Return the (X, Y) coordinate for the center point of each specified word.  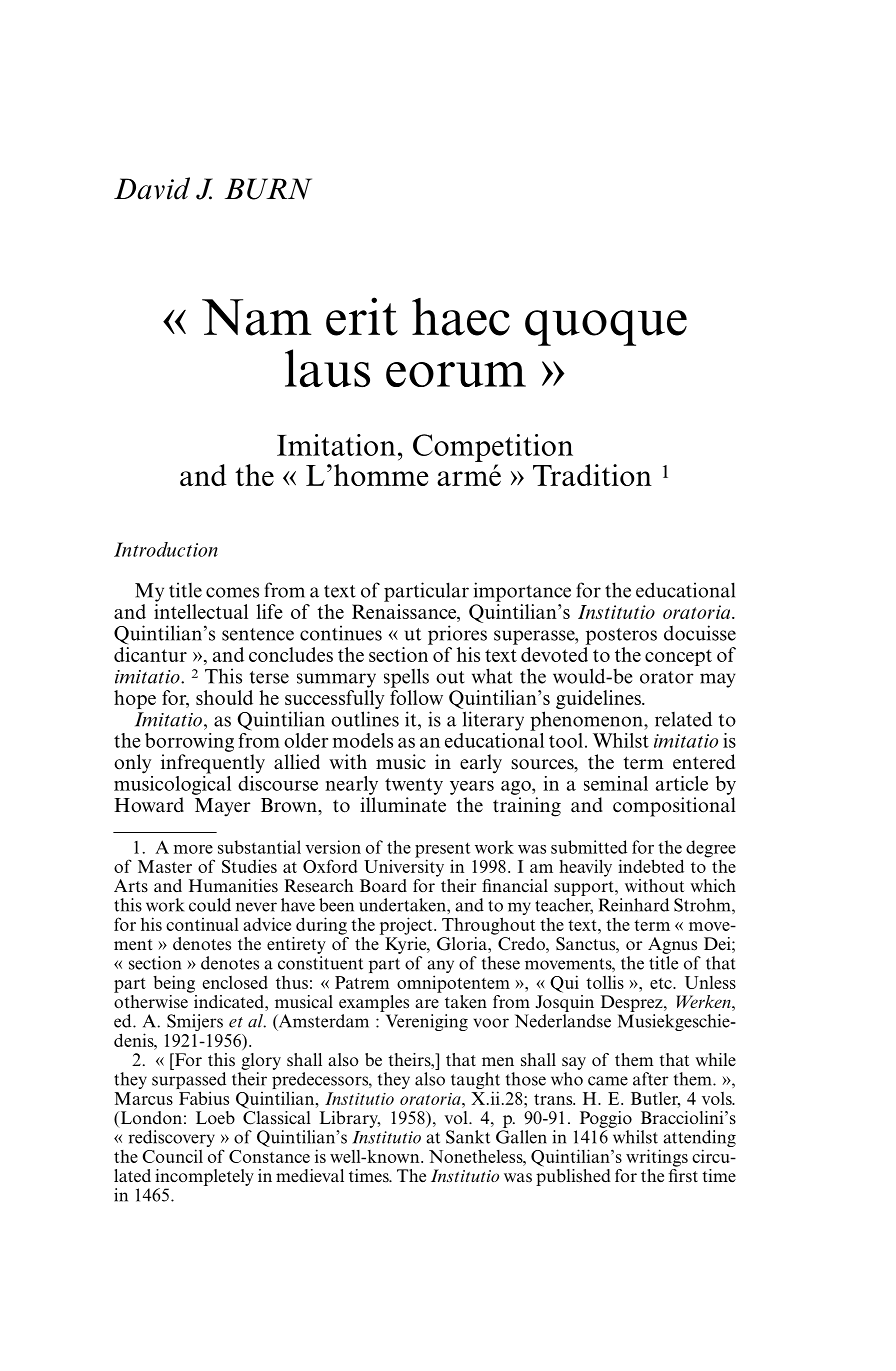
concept (678, 657)
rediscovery (172, 1140)
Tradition (592, 475)
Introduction (166, 549)
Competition (493, 448)
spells (406, 678)
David (152, 188)
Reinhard (634, 905)
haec (461, 317)
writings (657, 1158)
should (224, 697)
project (407, 926)
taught (475, 1082)
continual (202, 924)
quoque (606, 328)
